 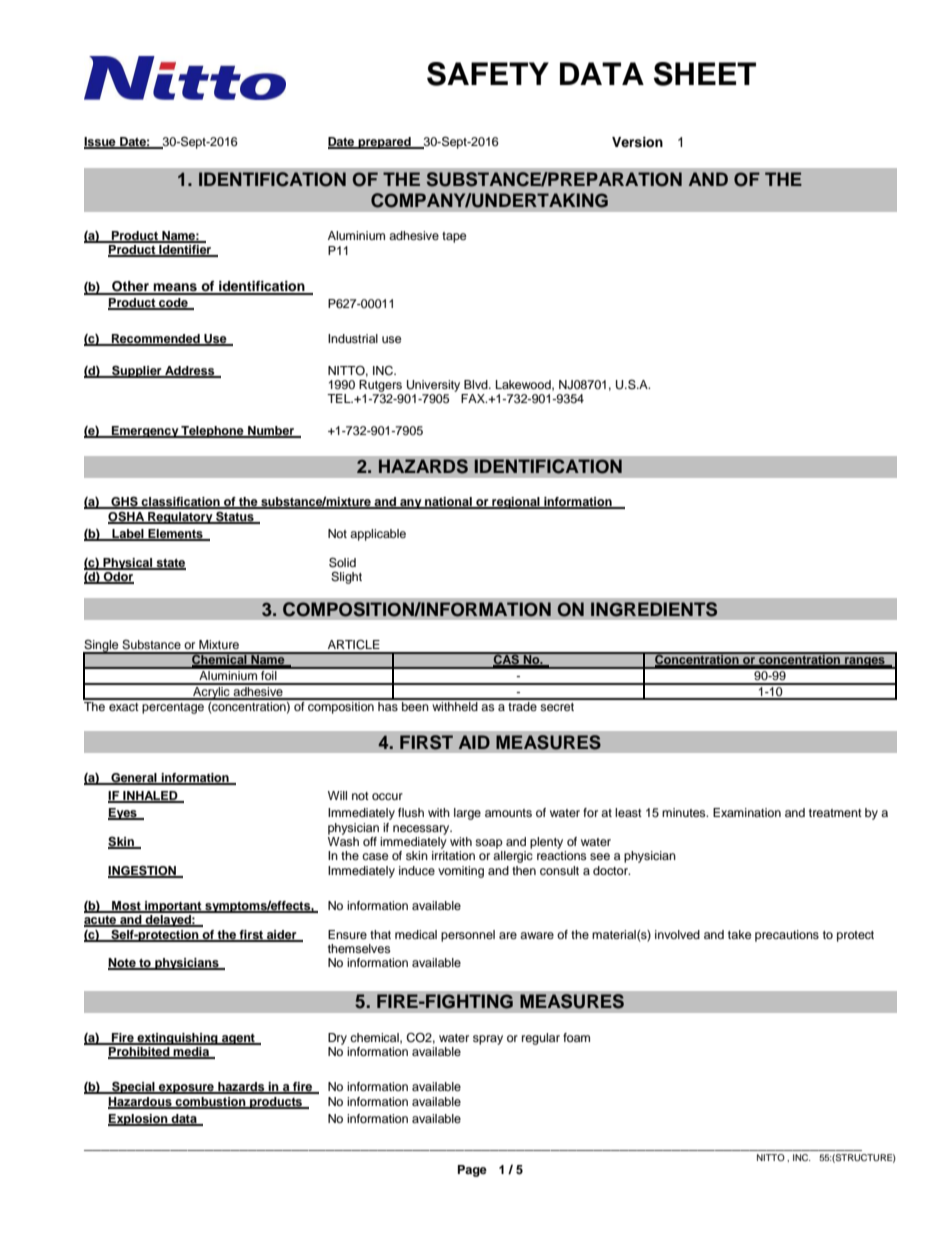 I want to click on Issue, so click(x=101, y=142).
